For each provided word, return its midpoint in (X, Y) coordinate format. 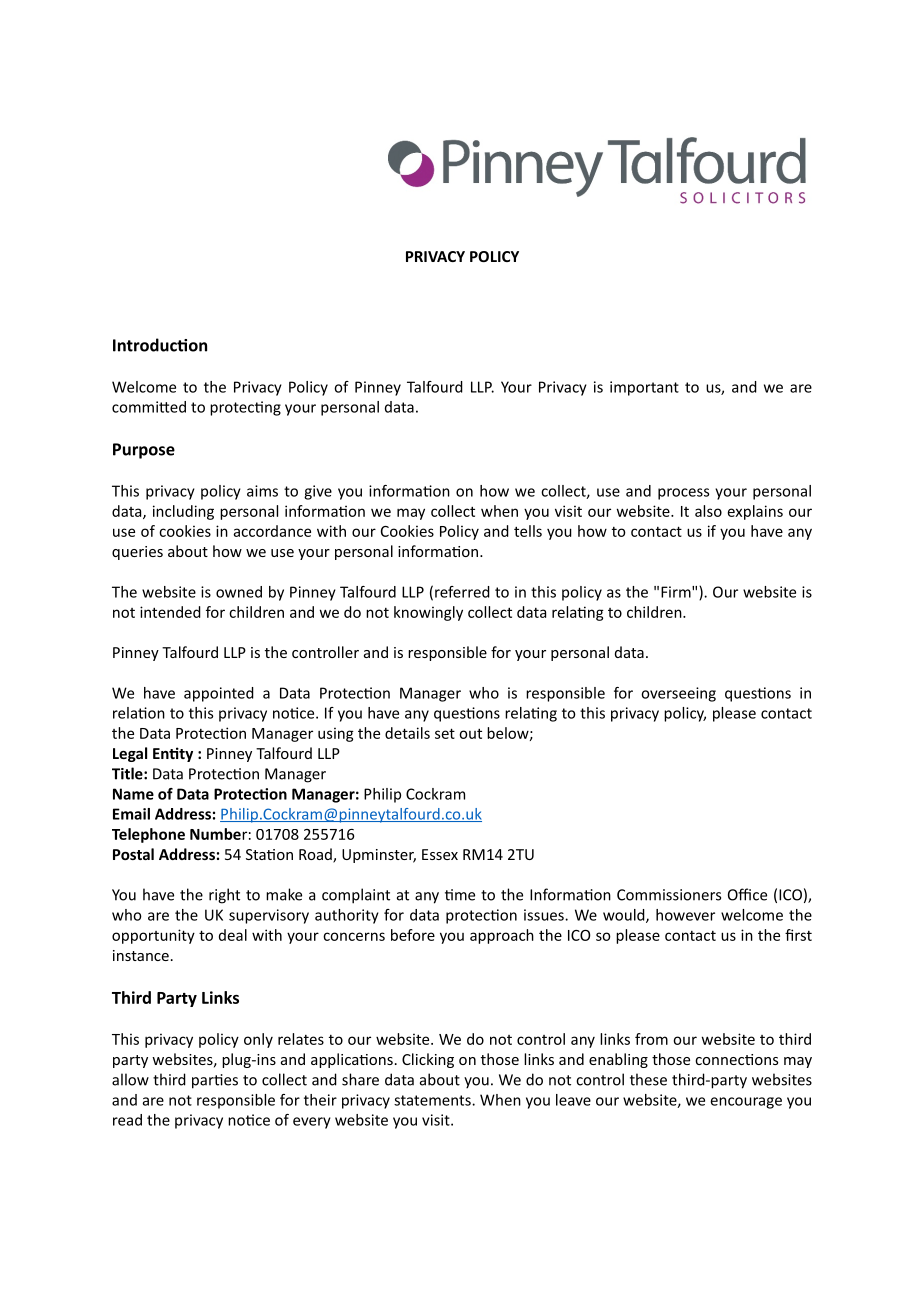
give (318, 492)
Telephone (148, 835)
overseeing (678, 694)
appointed (219, 694)
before (413, 935)
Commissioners (669, 895)
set (445, 733)
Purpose (144, 451)
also (708, 511)
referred (462, 592)
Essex (440, 854)
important (644, 388)
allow (130, 1079)
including (183, 512)
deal (233, 935)
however (685, 915)
